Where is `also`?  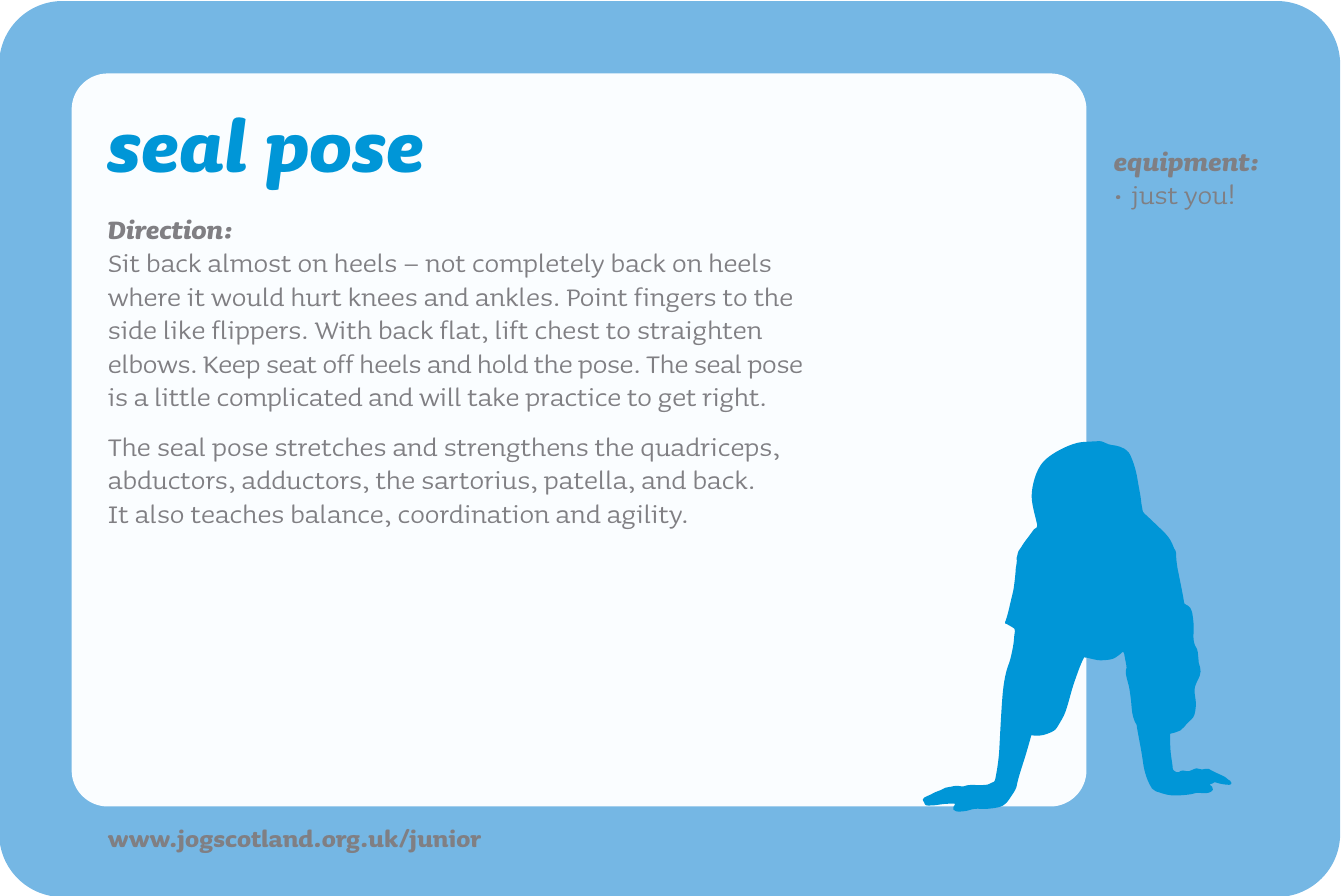 also is located at coordinates (159, 513).
